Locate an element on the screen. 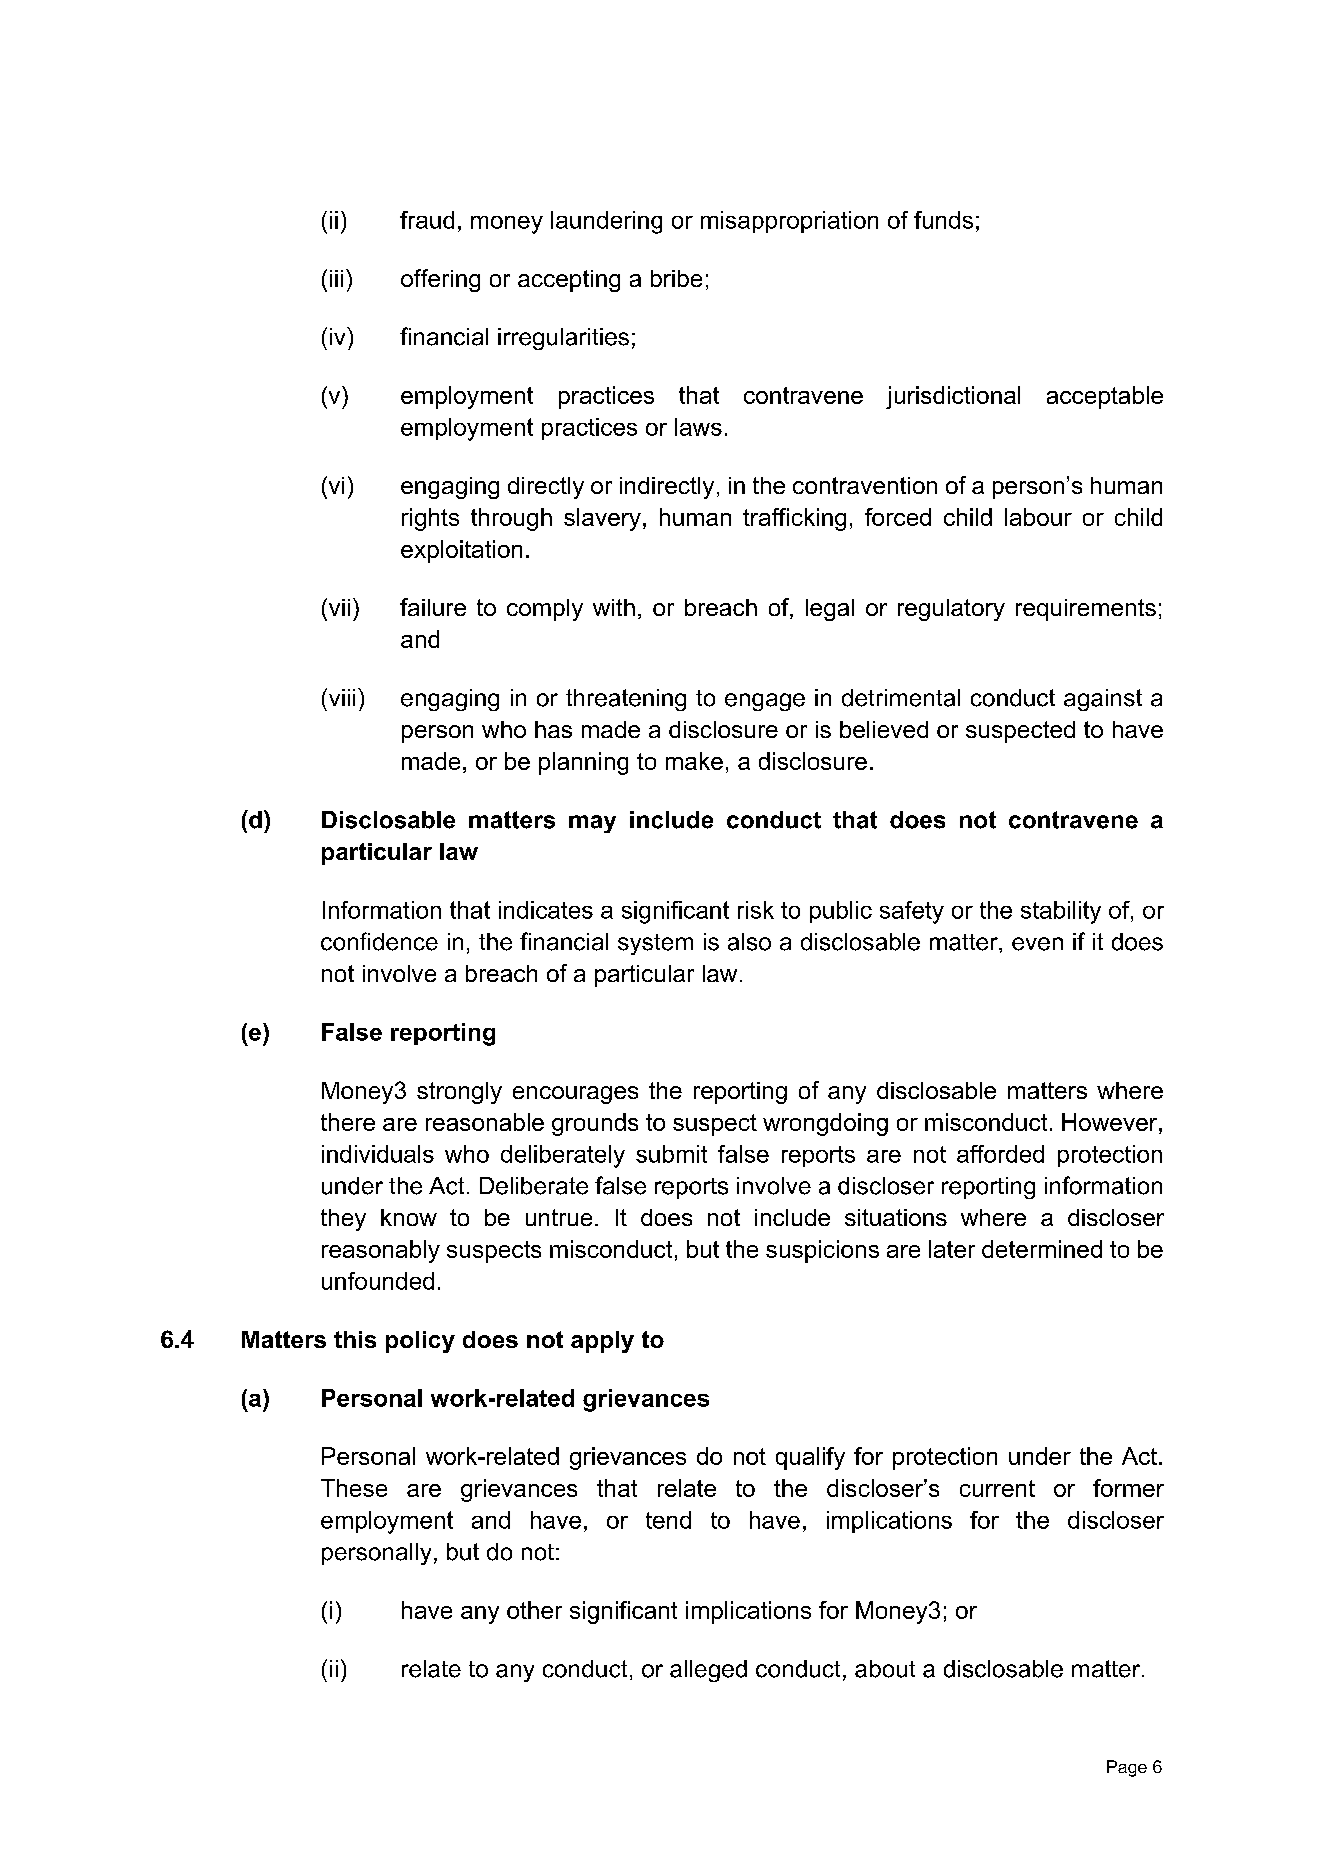  viii is located at coordinates (340, 697).
